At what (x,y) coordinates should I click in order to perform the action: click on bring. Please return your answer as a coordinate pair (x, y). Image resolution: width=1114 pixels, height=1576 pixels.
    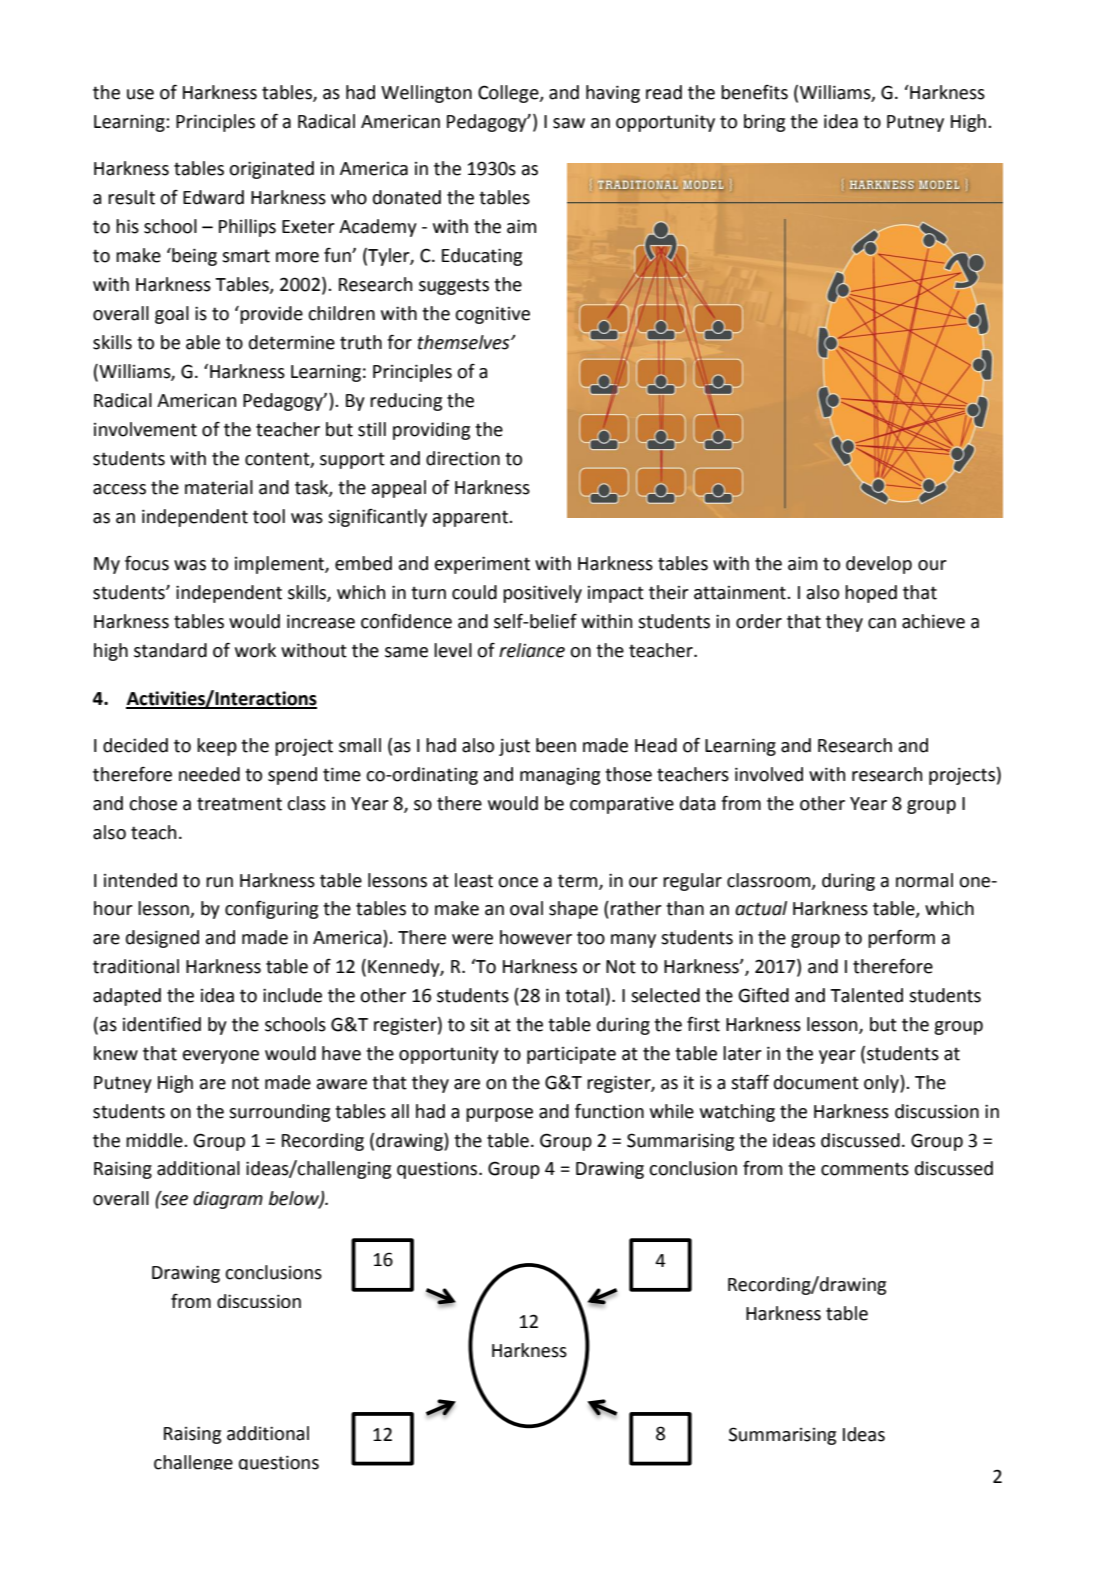
    Looking at the image, I should click on (764, 123).
